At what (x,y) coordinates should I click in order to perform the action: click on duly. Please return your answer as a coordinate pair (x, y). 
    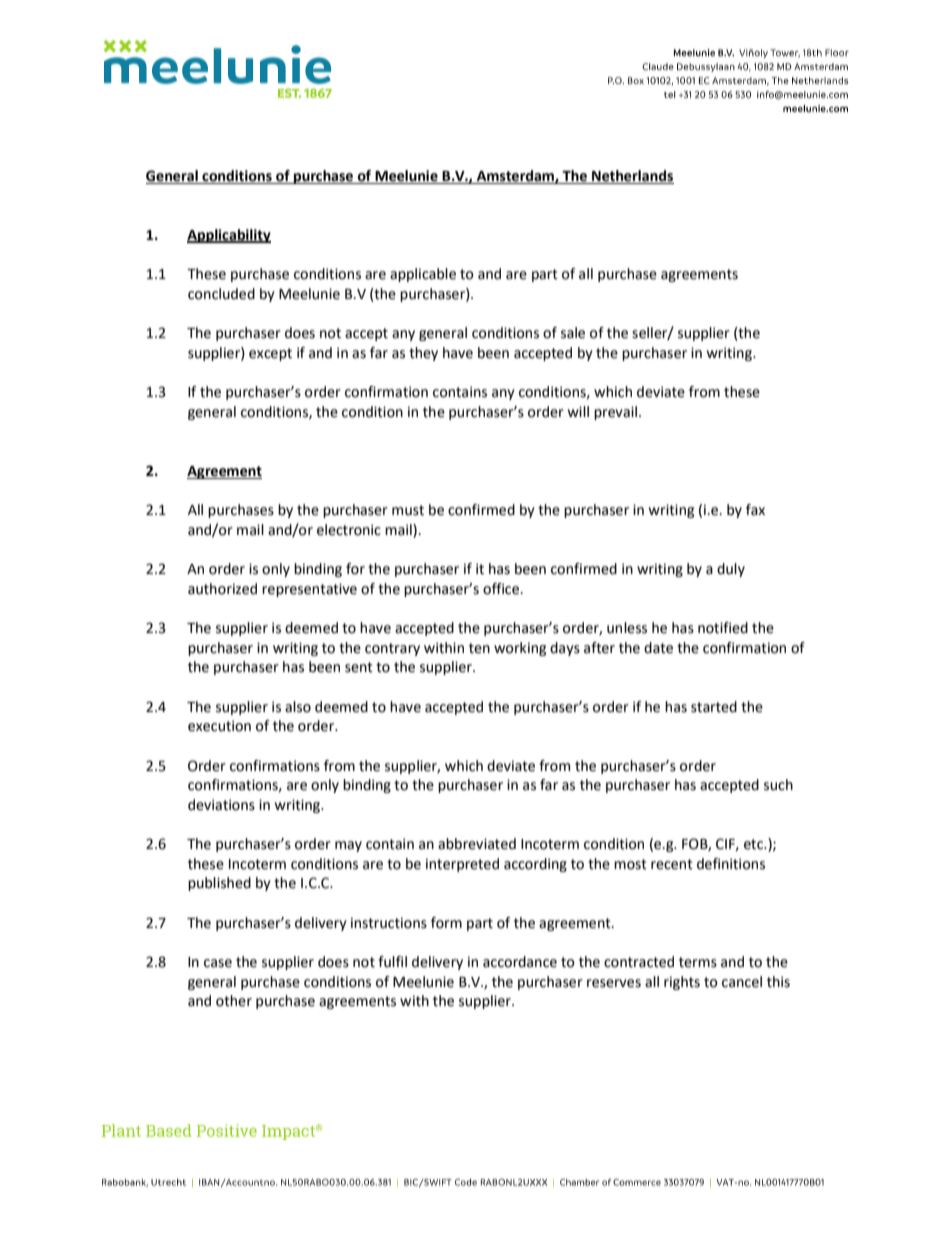
    Looking at the image, I should click on (731, 570).
